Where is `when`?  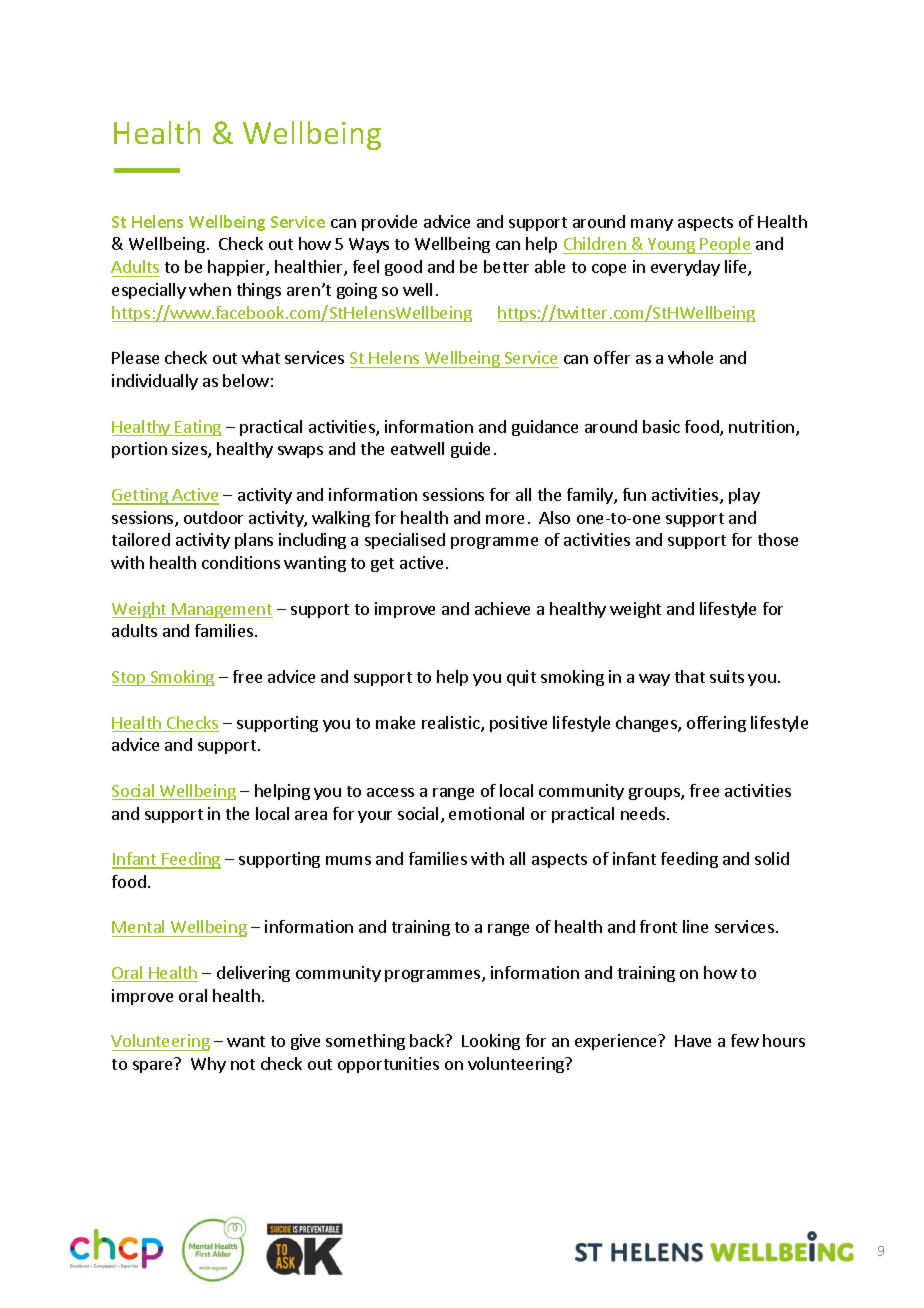 when is located at coordinates (210, 289).
